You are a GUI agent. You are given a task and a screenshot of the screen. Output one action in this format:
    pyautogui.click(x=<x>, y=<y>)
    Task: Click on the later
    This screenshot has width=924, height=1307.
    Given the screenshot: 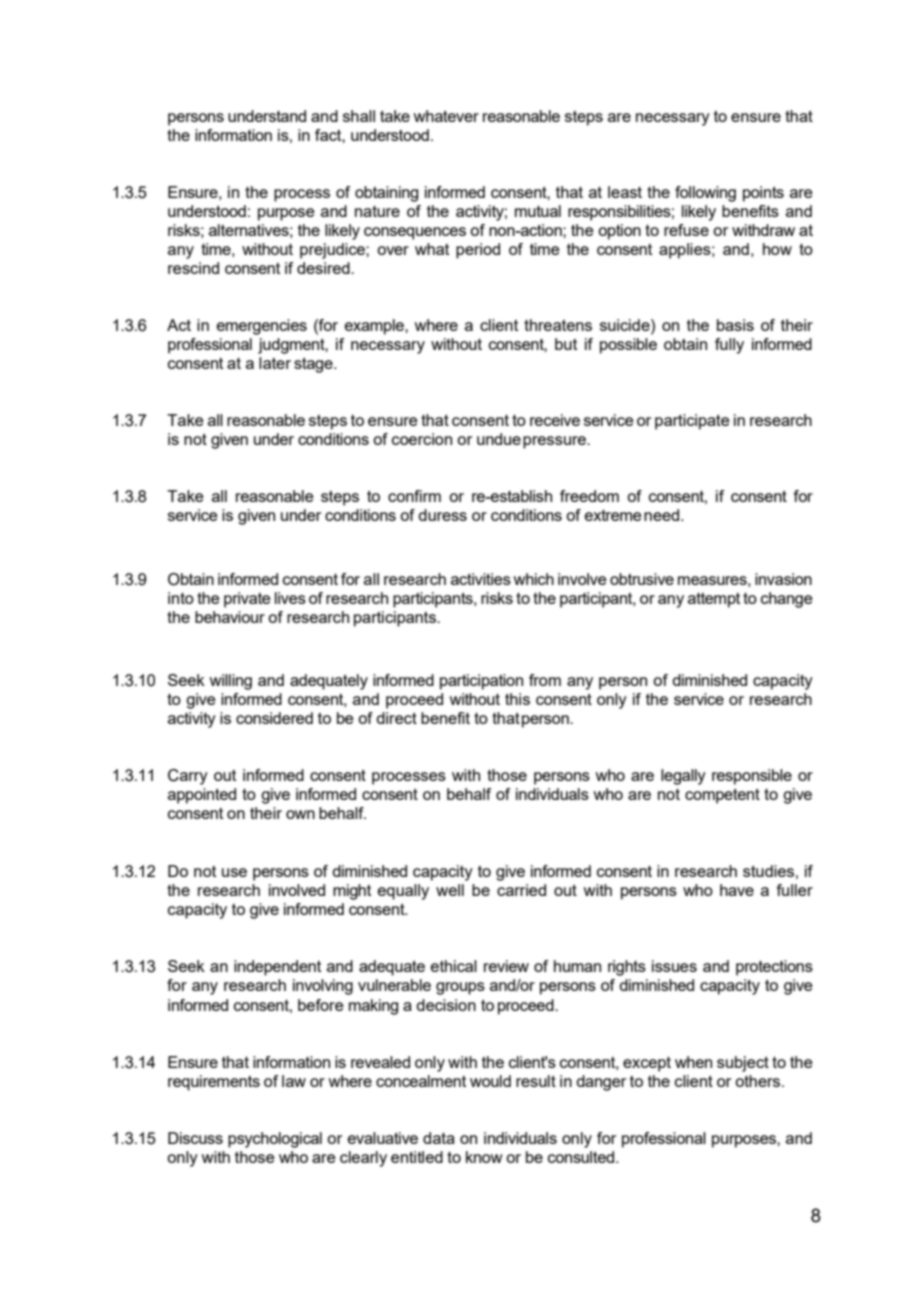 What is the action you would take?
    pyautogui.click(x=275, y=363)
